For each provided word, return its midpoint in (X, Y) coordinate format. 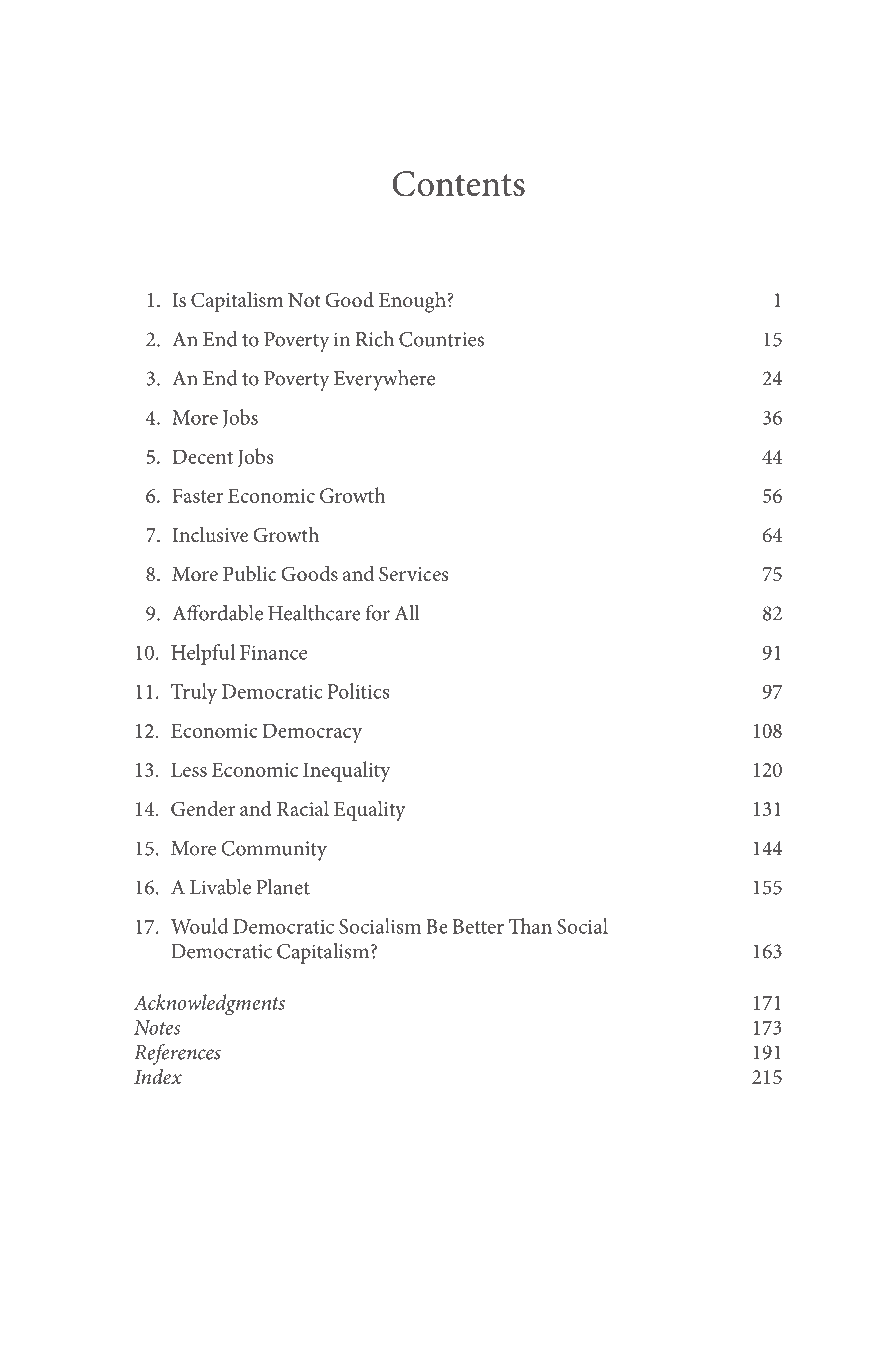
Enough (413, 302)
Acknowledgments (209, 1005)
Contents (458, 184)
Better (478, 926)
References (177, 1054)
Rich (375, 339)
